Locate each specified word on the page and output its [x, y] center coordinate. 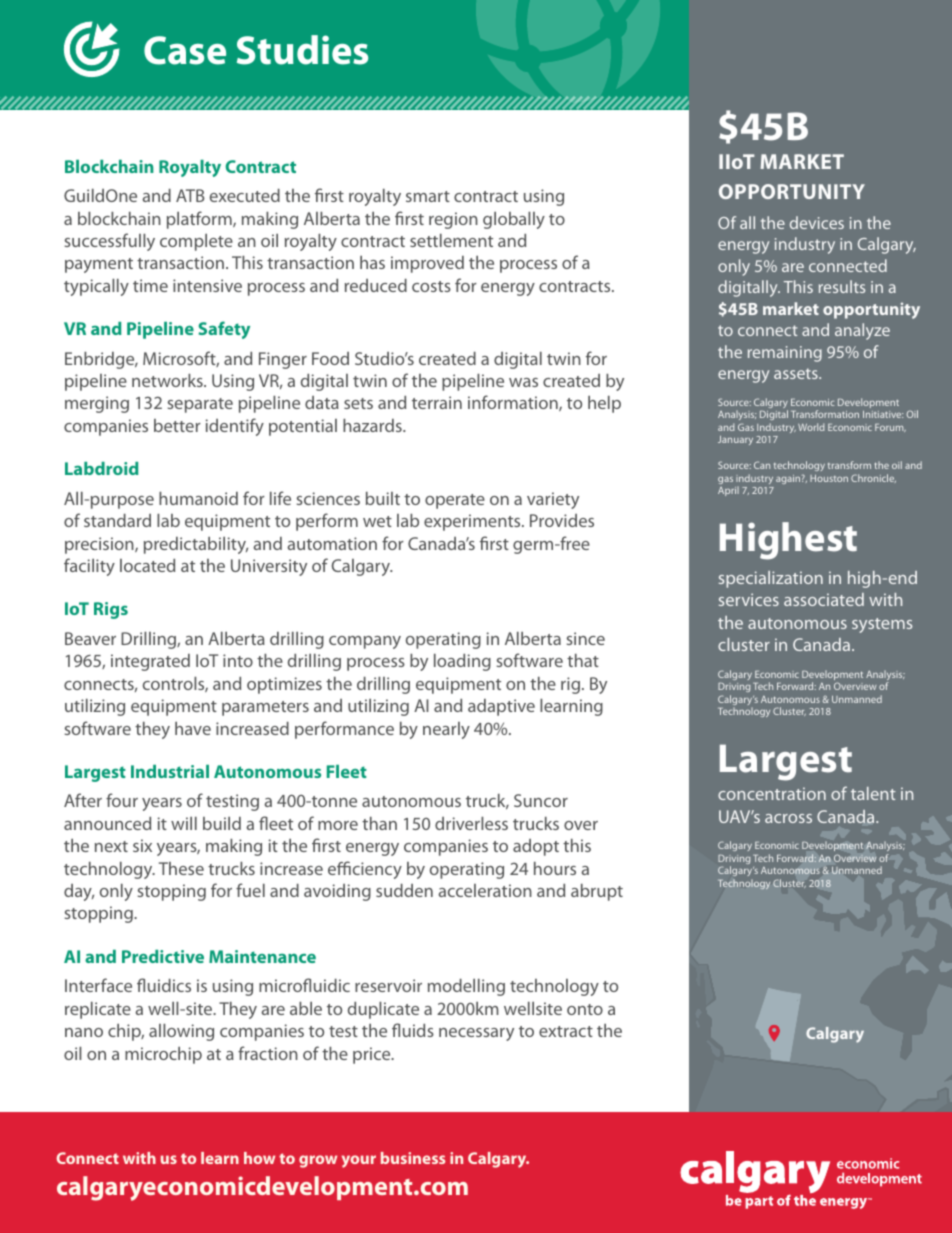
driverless [471, 823]
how [259, 1158]
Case [185, 50]
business [413, 1158]
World [811, 427]
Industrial [170, 771]
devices [817, 222]
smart [428, 196]
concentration [772, 793]
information [514, 403]
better [177, 425]
